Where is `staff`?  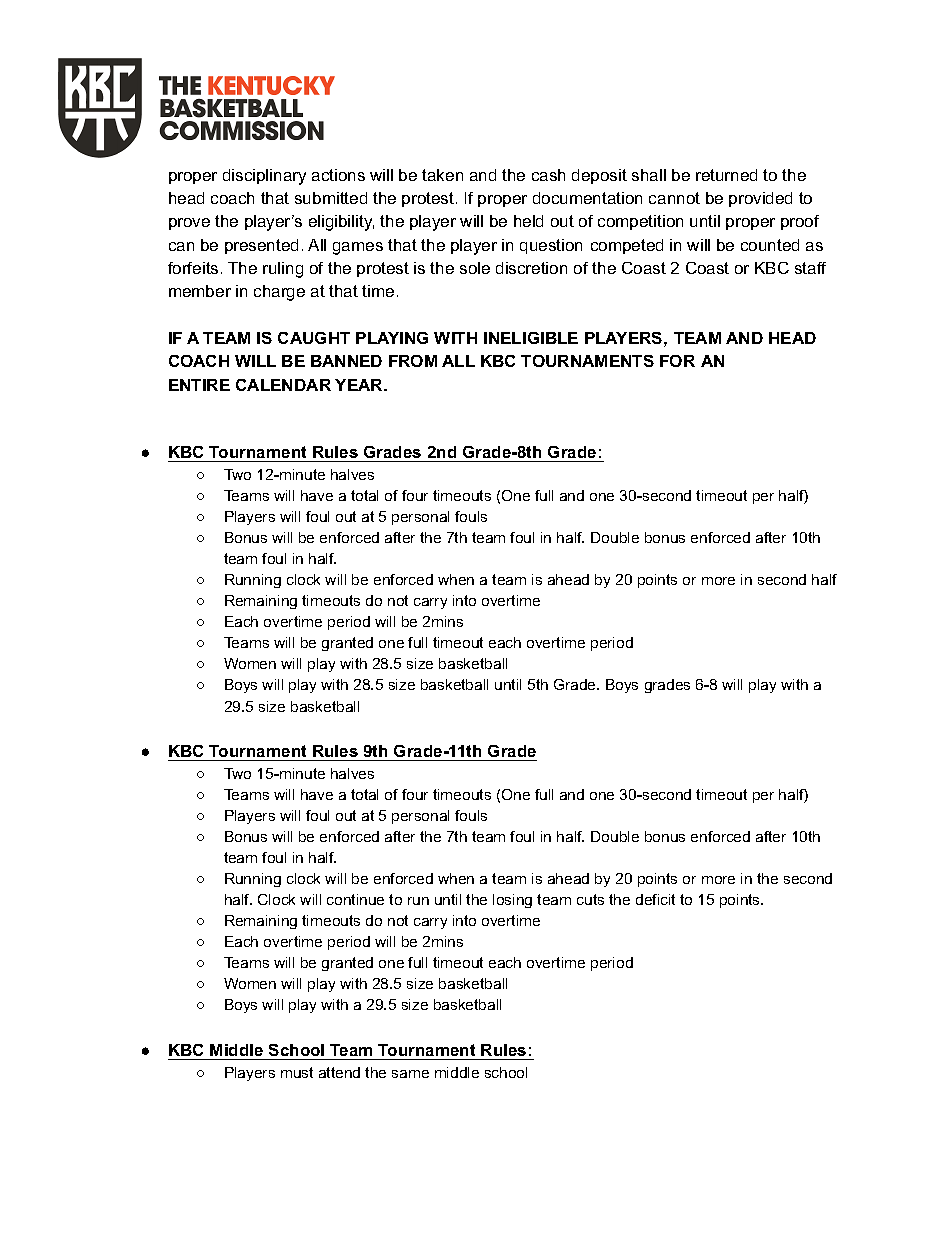 staff is located at coordinates (810, 268).
